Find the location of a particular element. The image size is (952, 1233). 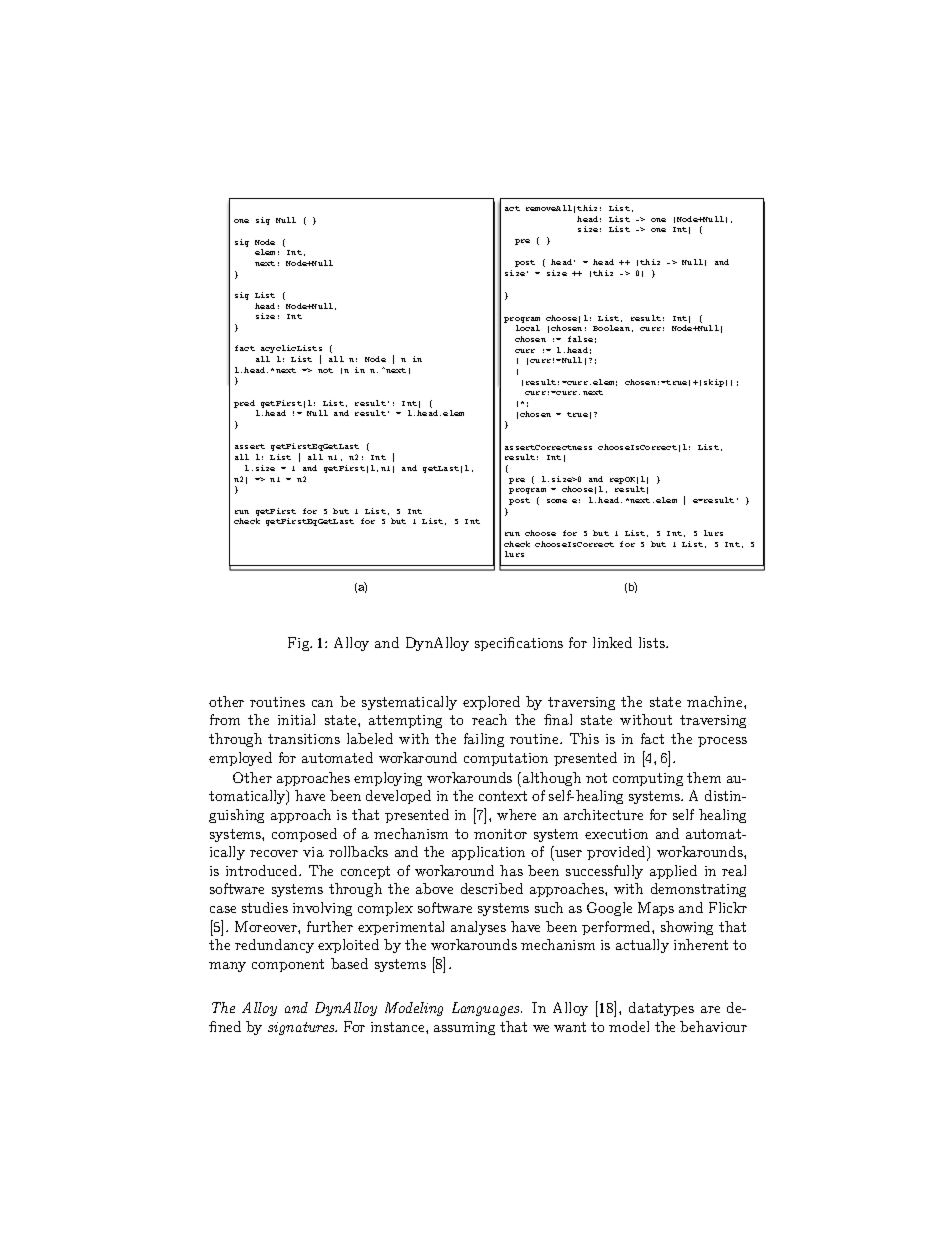

signatures is located at coordinates (302, 1028).
